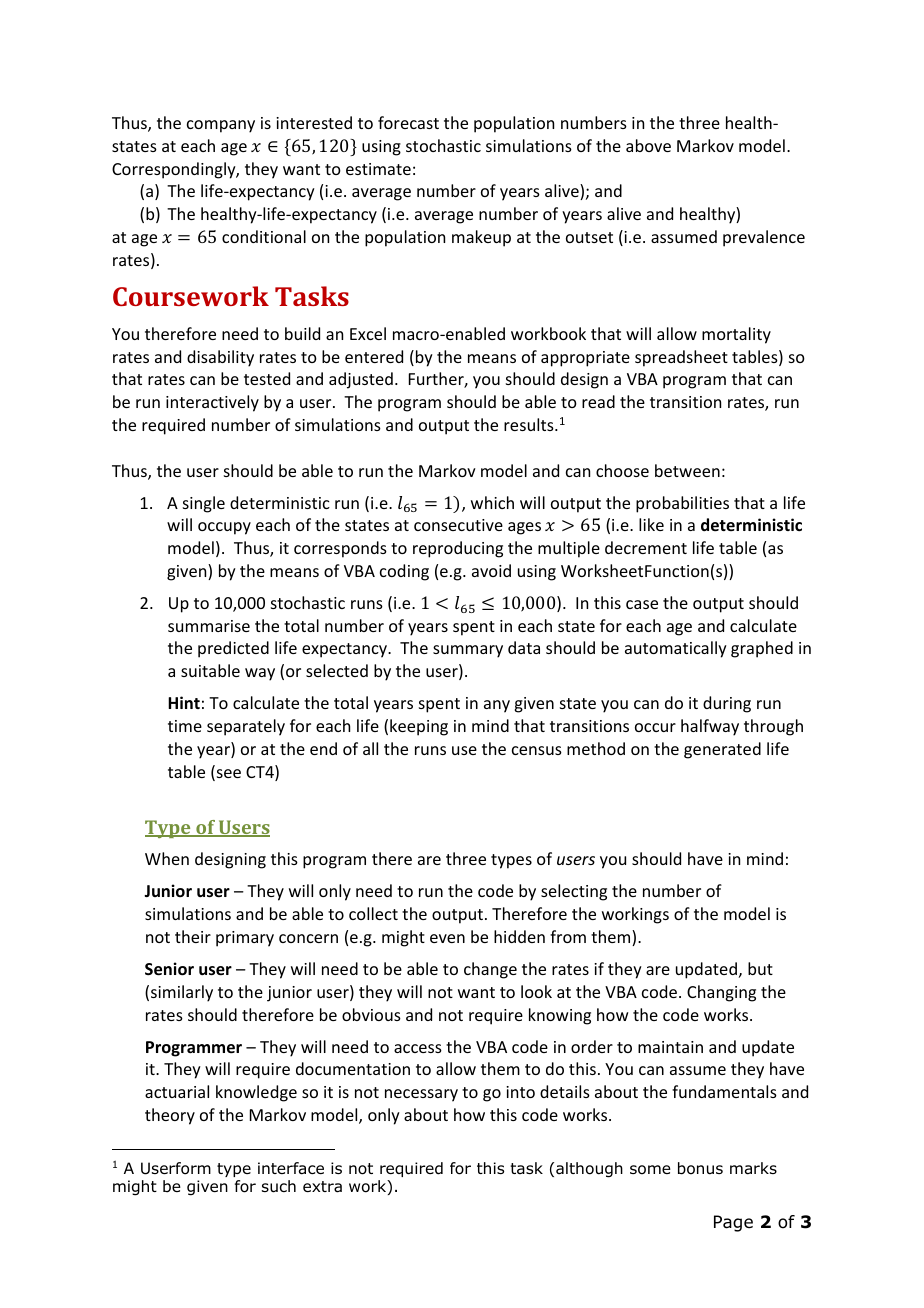  I want to click on Changing, so click(721, 993).
